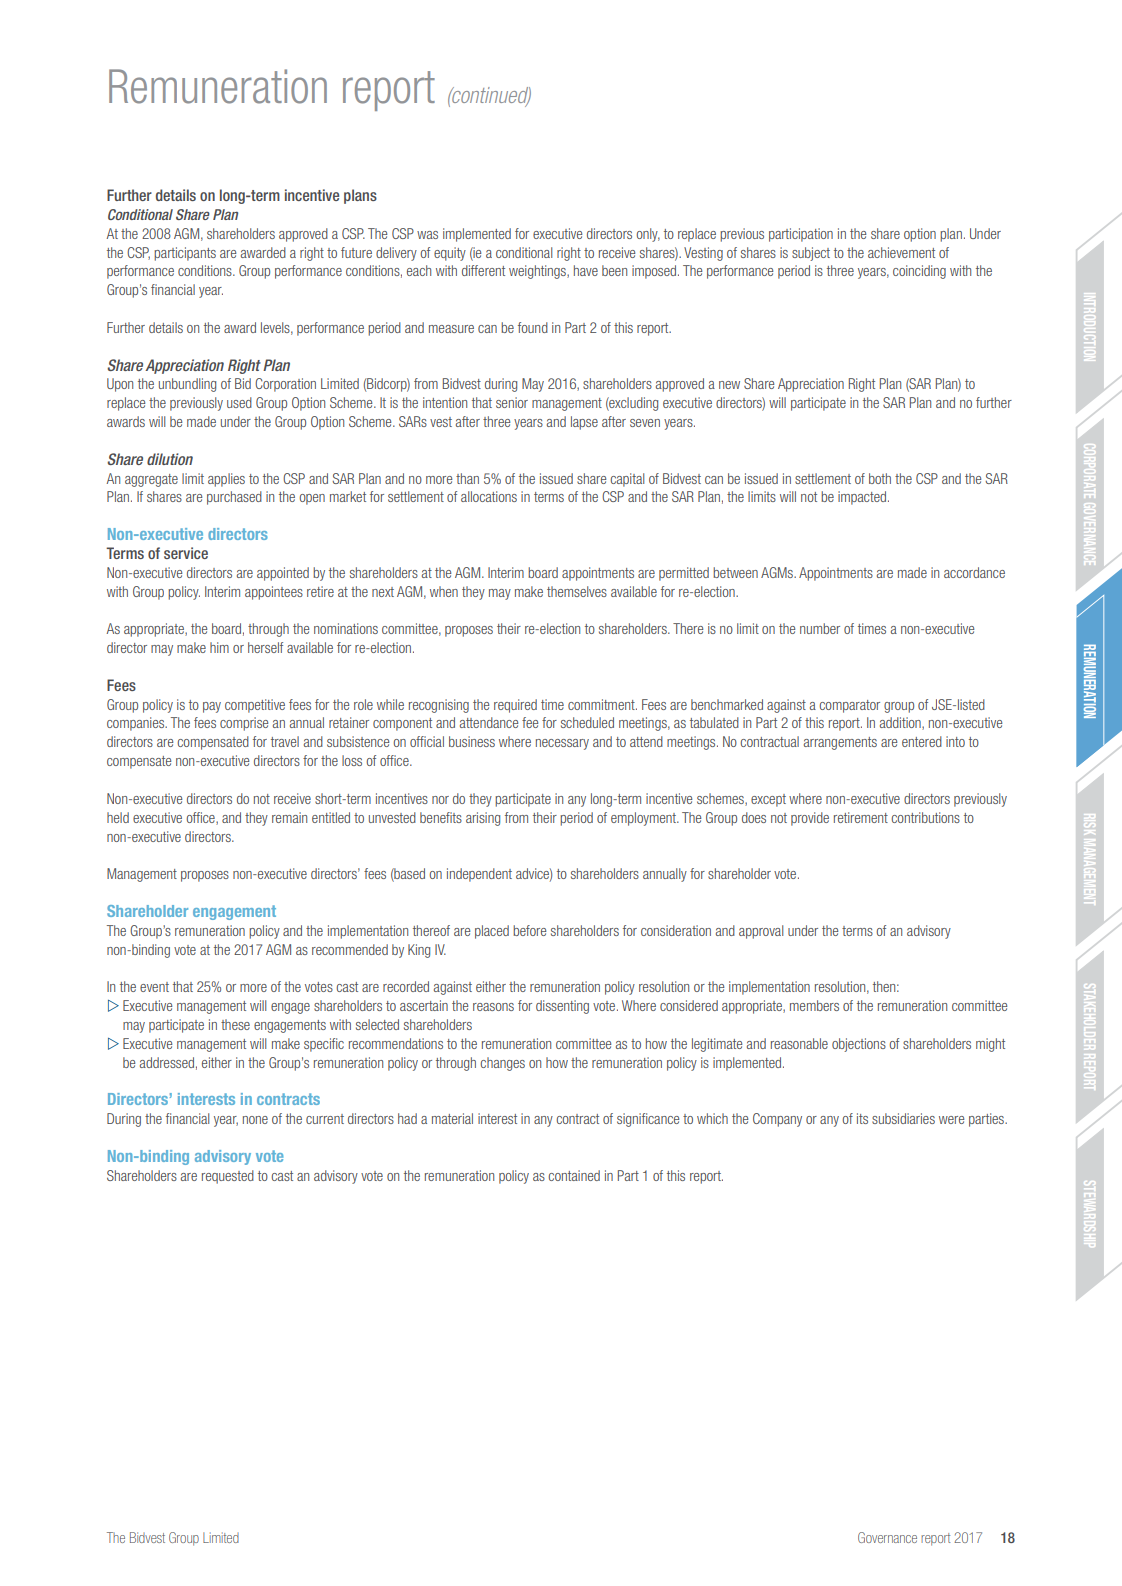 This screenshot has width=1122, height=1586. Describe the element at coordinates (577, 591) in the screenshot. I see `themselves` at that location.
